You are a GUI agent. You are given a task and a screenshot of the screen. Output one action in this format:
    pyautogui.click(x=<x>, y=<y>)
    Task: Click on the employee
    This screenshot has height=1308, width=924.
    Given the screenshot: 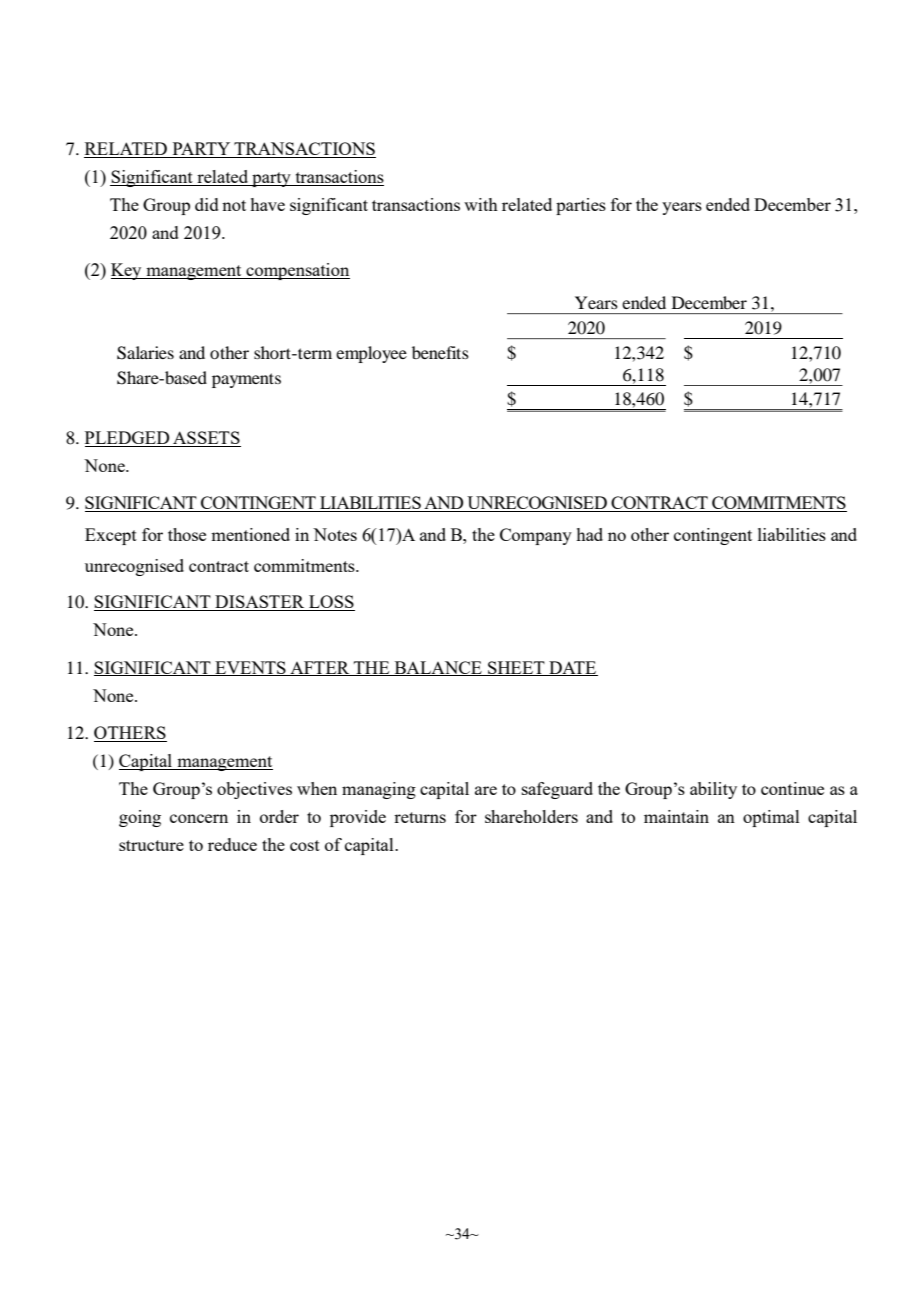 What is the action you would take?
    pyautogui.click(x=371, y=354)
